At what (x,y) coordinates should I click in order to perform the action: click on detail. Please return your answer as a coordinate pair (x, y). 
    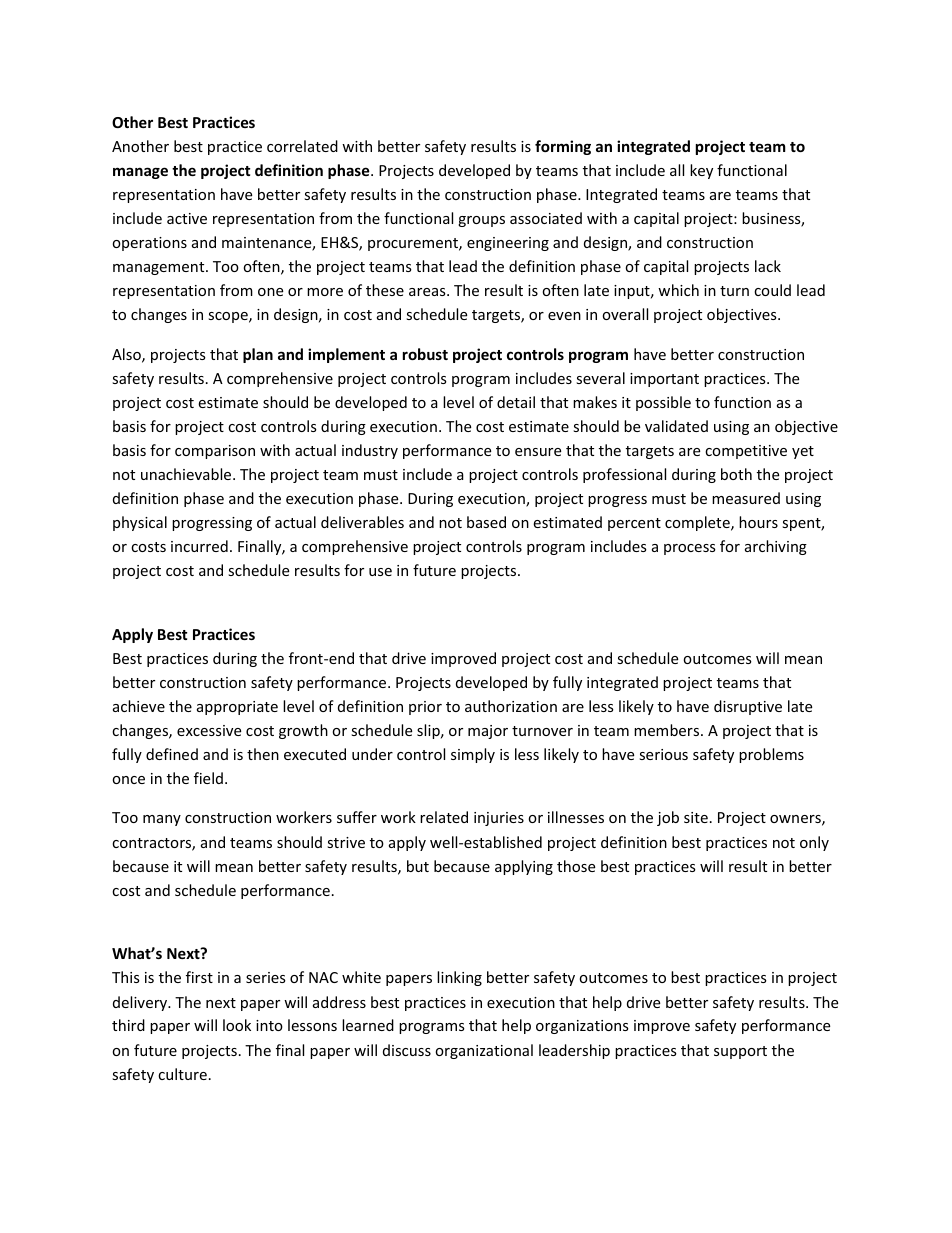
    Looking at the image, I should click on (516, 402).
